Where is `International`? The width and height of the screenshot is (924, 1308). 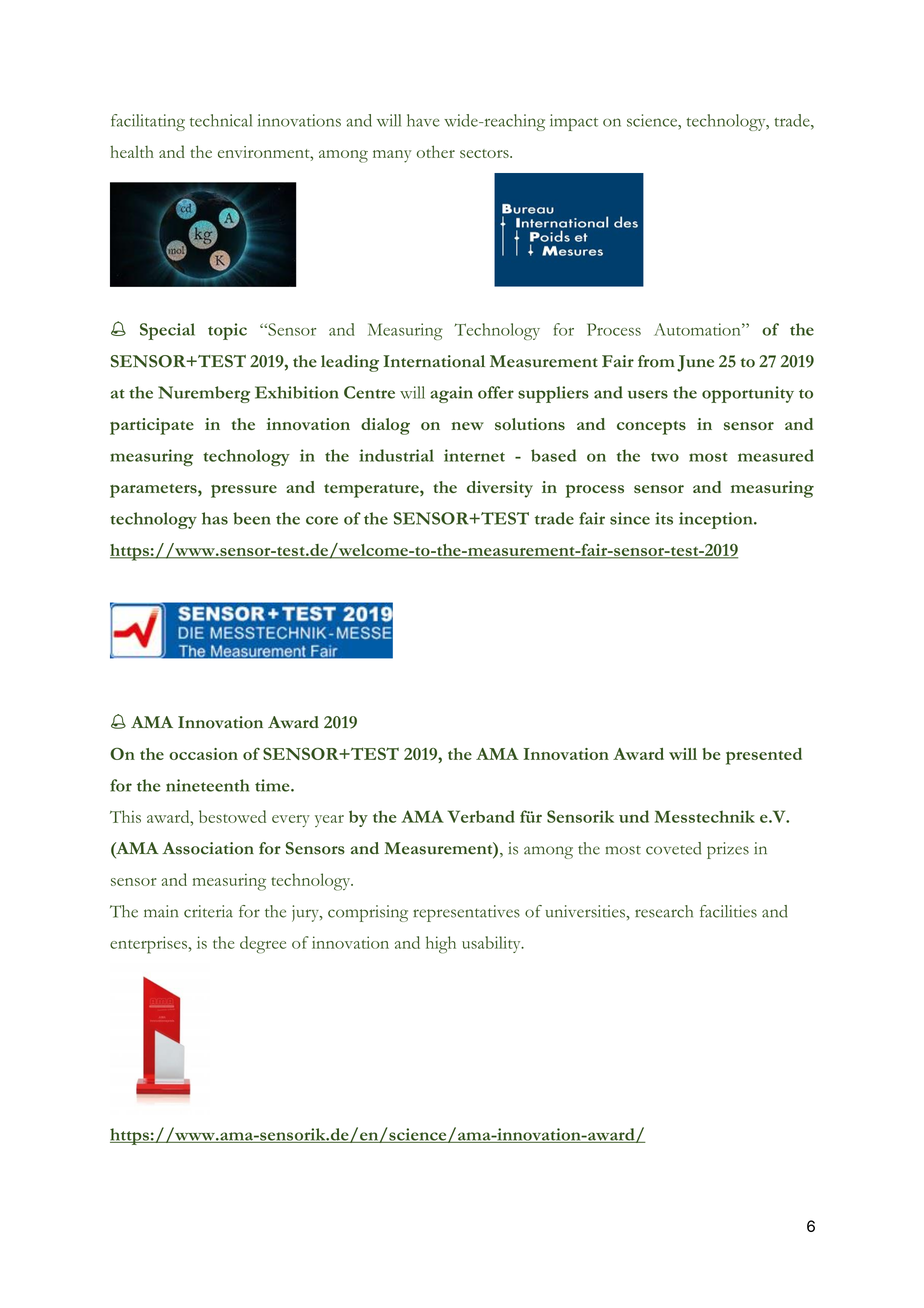
International is located at coordinates (434, 361).
